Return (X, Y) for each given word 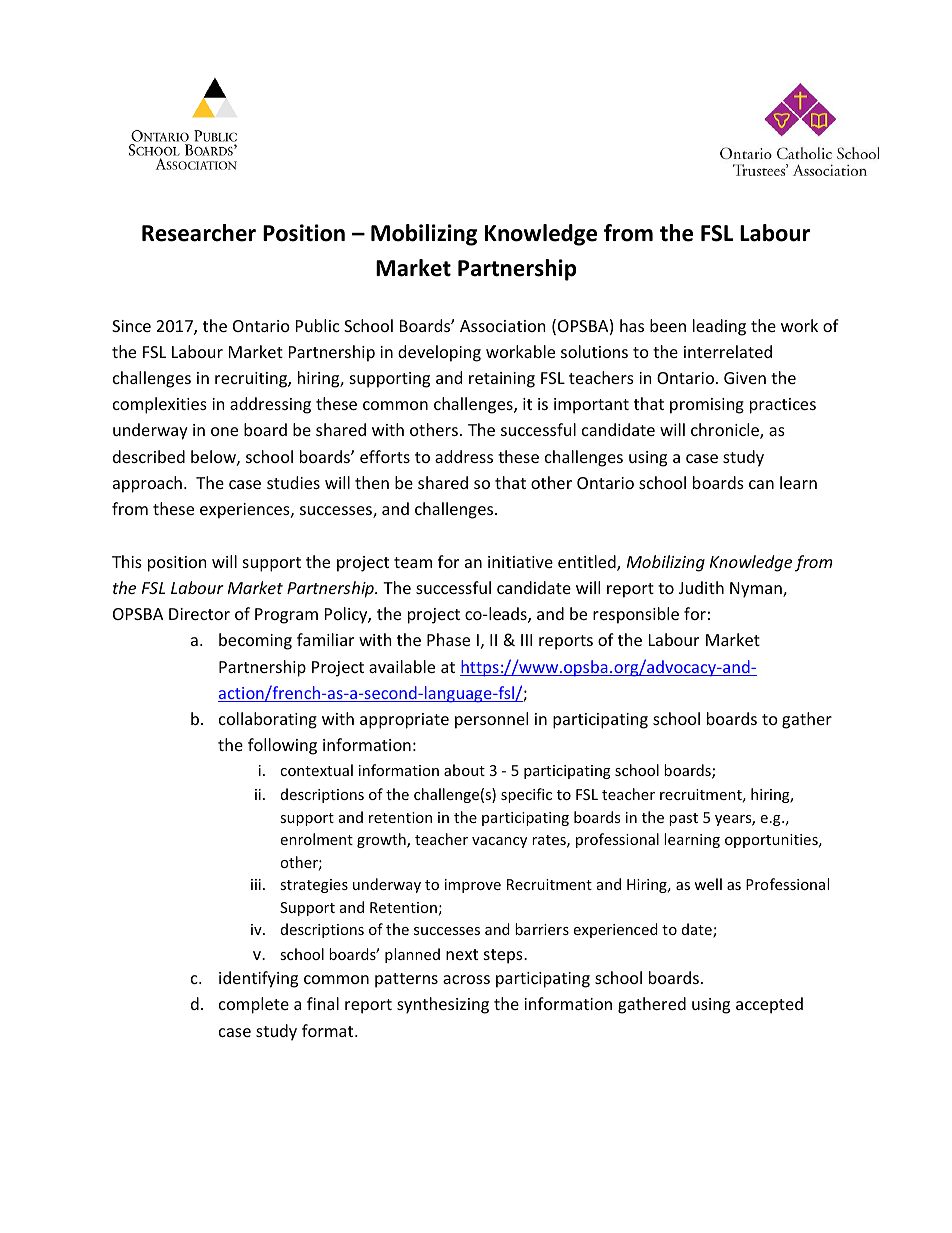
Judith (701, 587)
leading (719, 327)
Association (503, 326)
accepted (769, 1005)
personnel (491, 720)
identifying (258, 979)
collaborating (268, 720)
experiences (246, 511)
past (683, 819)
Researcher (199, 233)
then (372, 482)
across (466, 979)
